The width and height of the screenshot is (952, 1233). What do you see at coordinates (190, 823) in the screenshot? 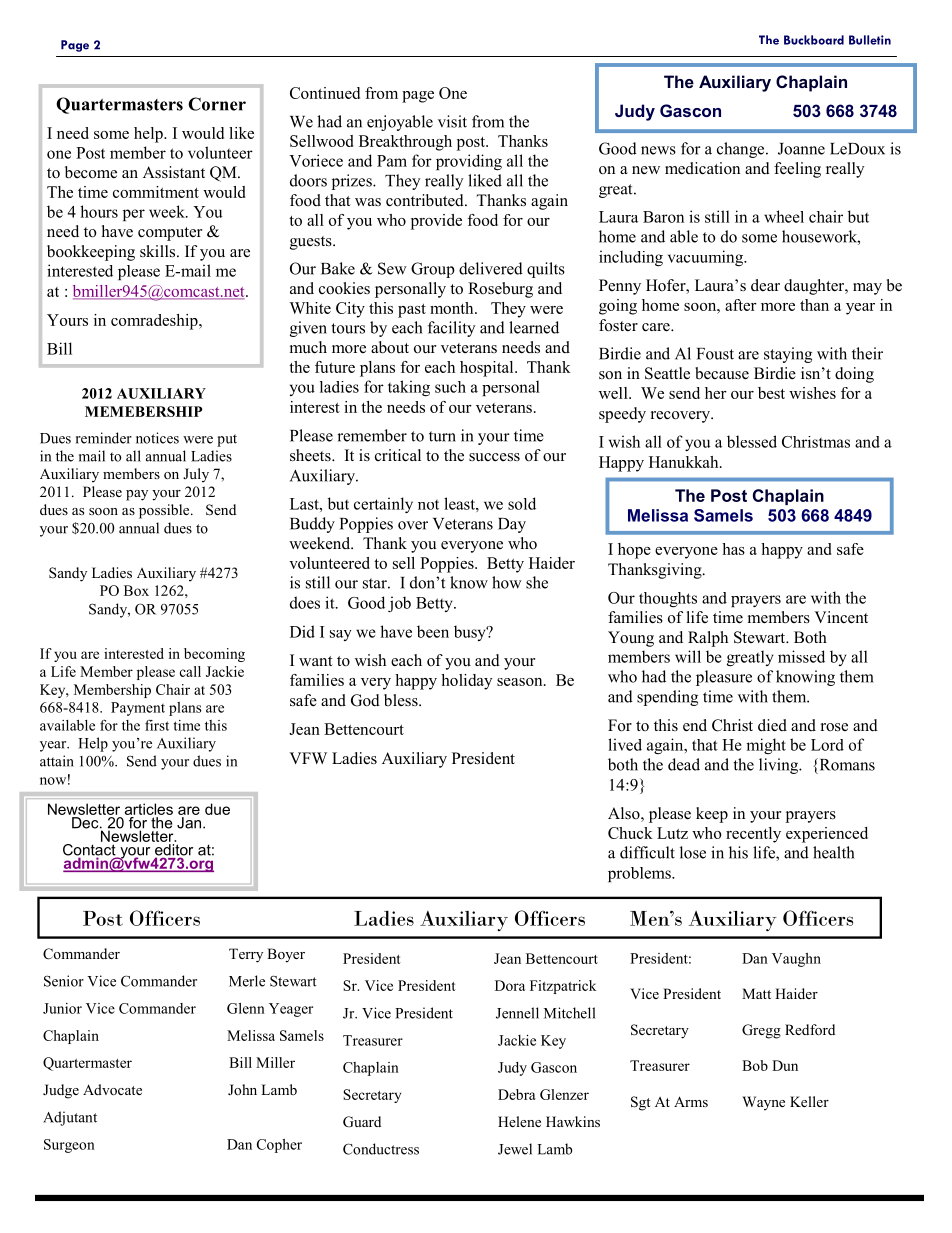
I see `Jan` at bounding box center [190, 823].
